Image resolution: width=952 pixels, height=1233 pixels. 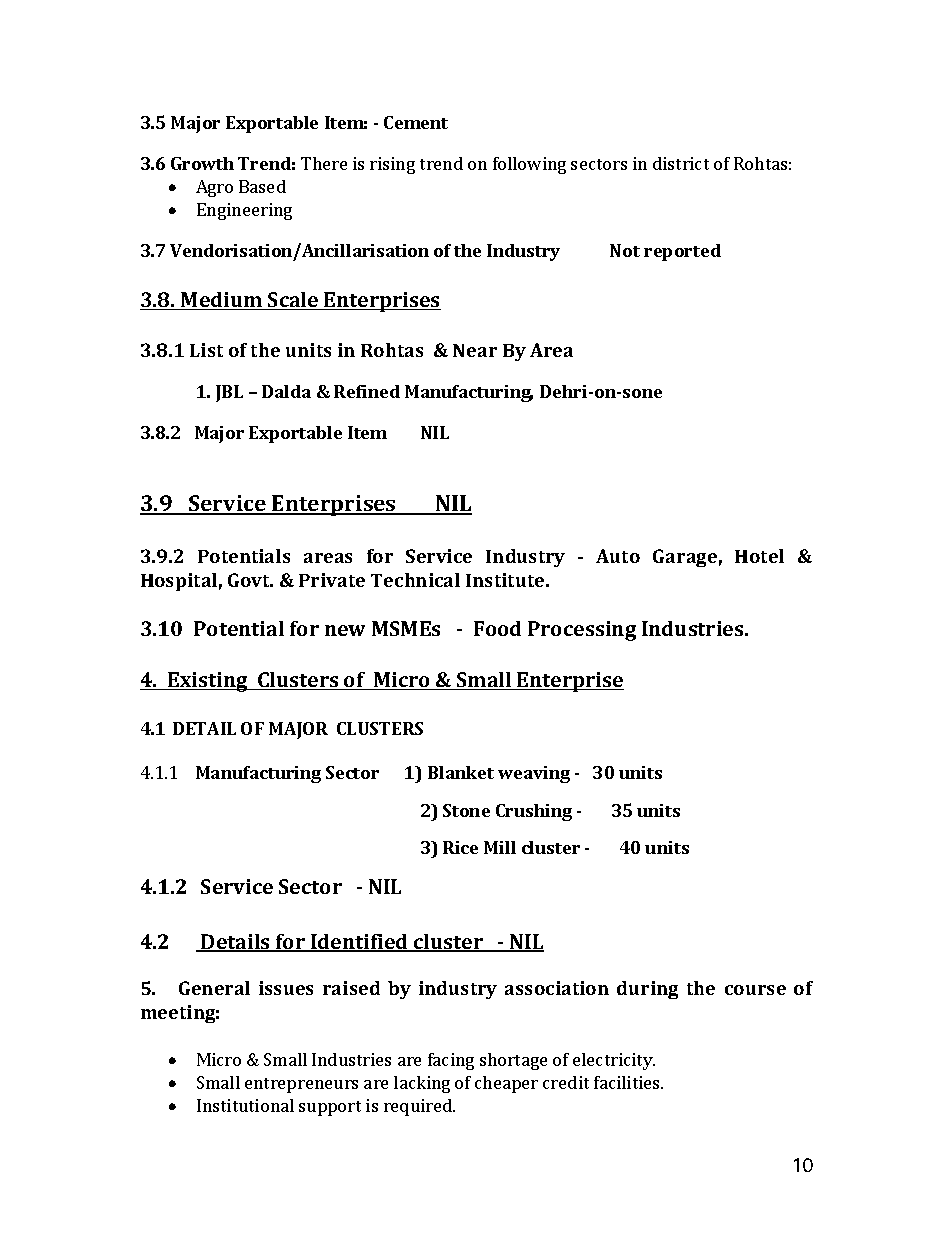 What do you see at coordinates (301, 1085) in the page?
I see `entrepreneurs` at bounding box center [301, 1085].
